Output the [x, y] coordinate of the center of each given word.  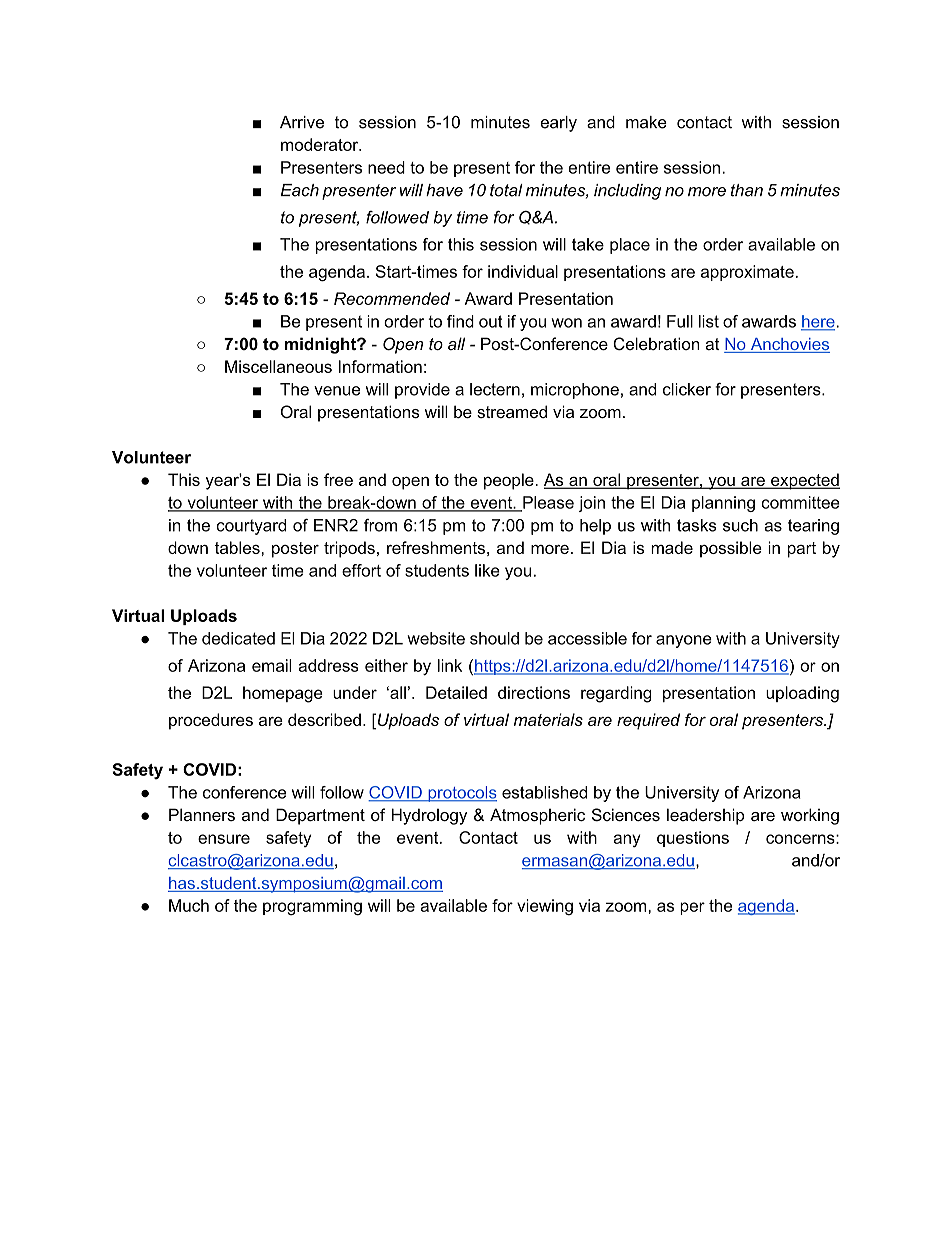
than [747, 190]
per [692, 908]
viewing [545, 907]
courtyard [251, 527]
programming [312, 907]
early [558, 124]
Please [547, 503]
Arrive [302, 122]
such [740, 525]
